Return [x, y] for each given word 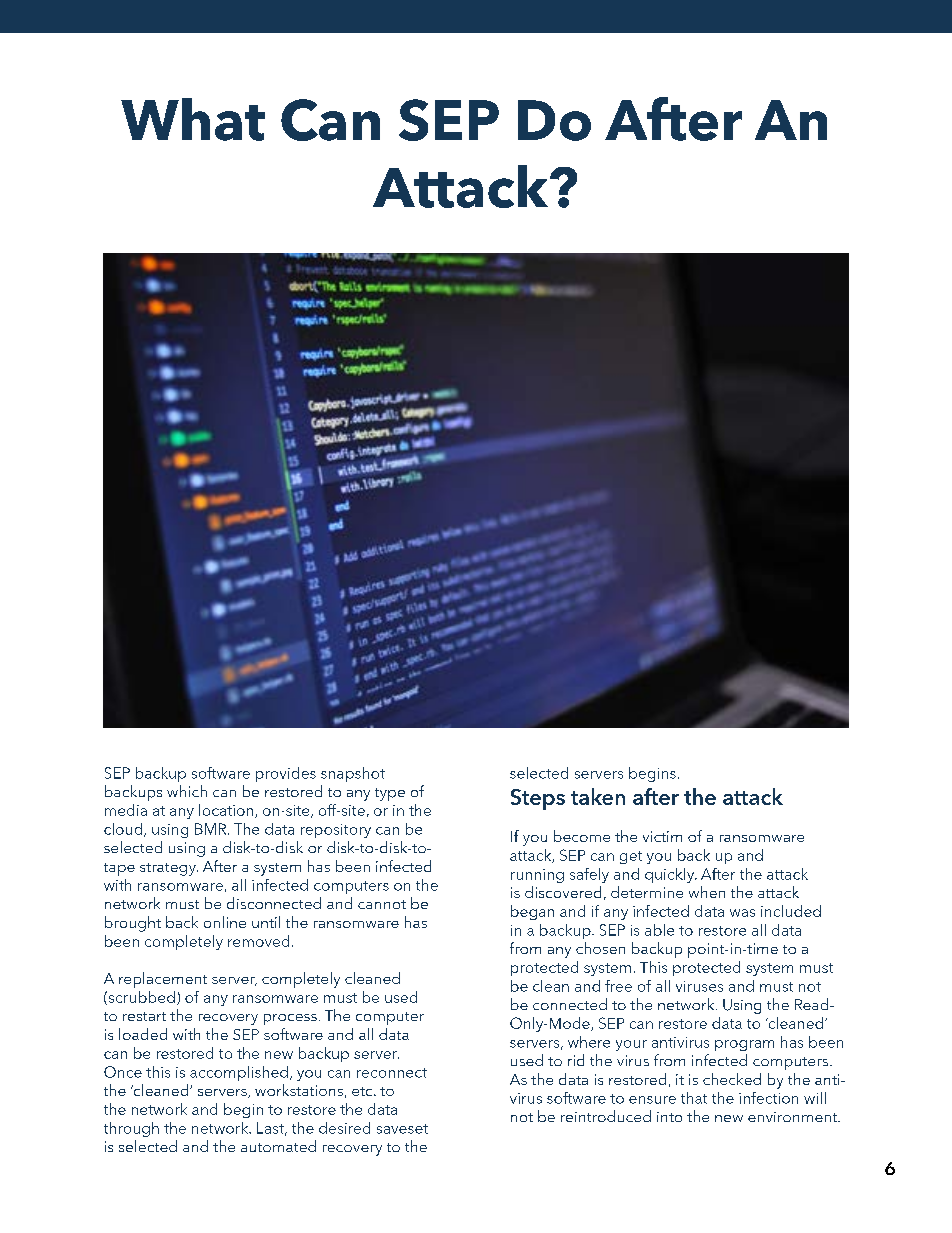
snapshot [353, 774]
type [390, 794]
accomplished [239, 1073]
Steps [538, 799]
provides [286, 774]
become [582, 836]
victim [662, 836]
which [187, 791]
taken [598, 796]
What [193, 119]
